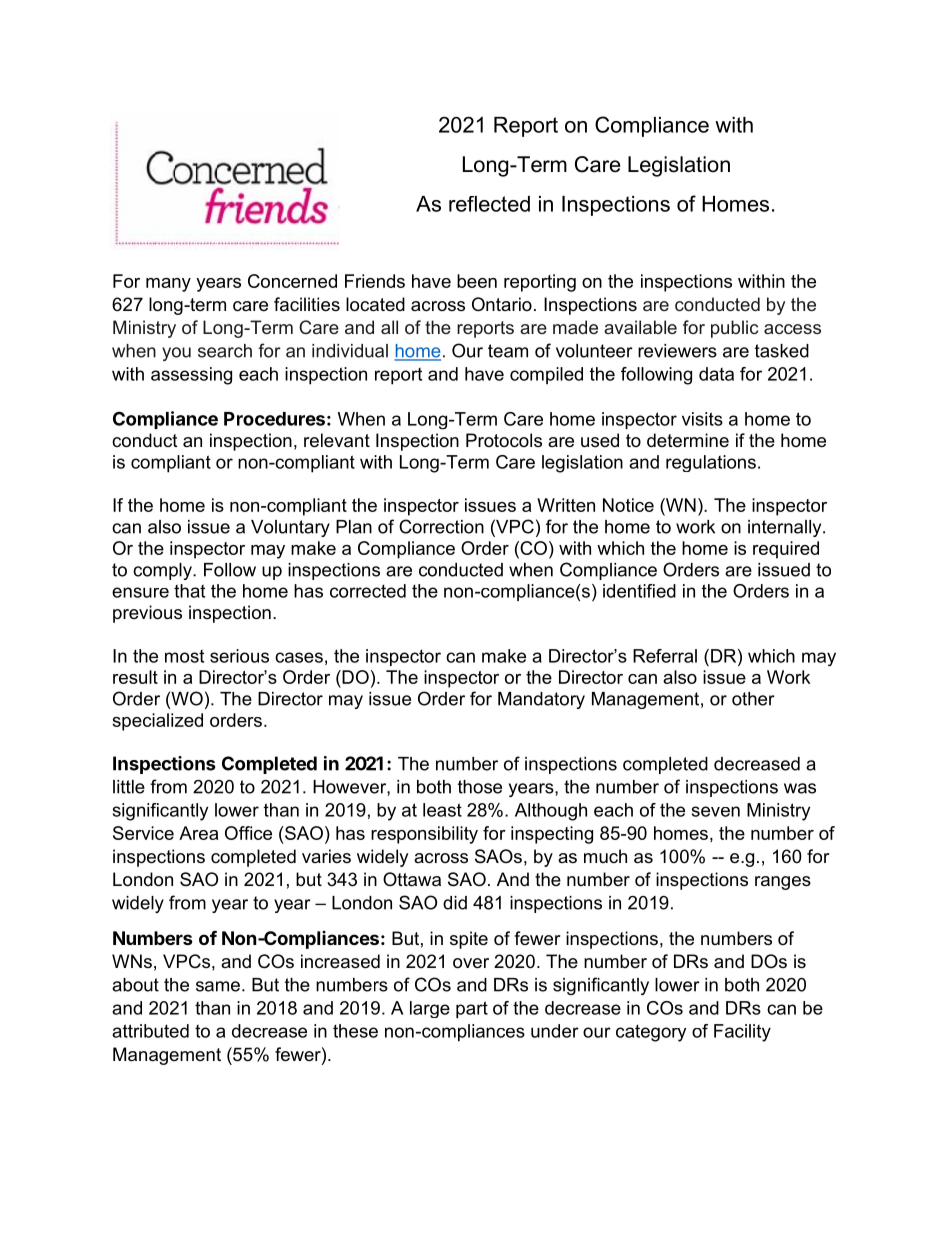 This screenshot has height=1233, width=952. Describe the element at coordinates (742, 1033) in the screenshot. I see `Facility` at that location.
